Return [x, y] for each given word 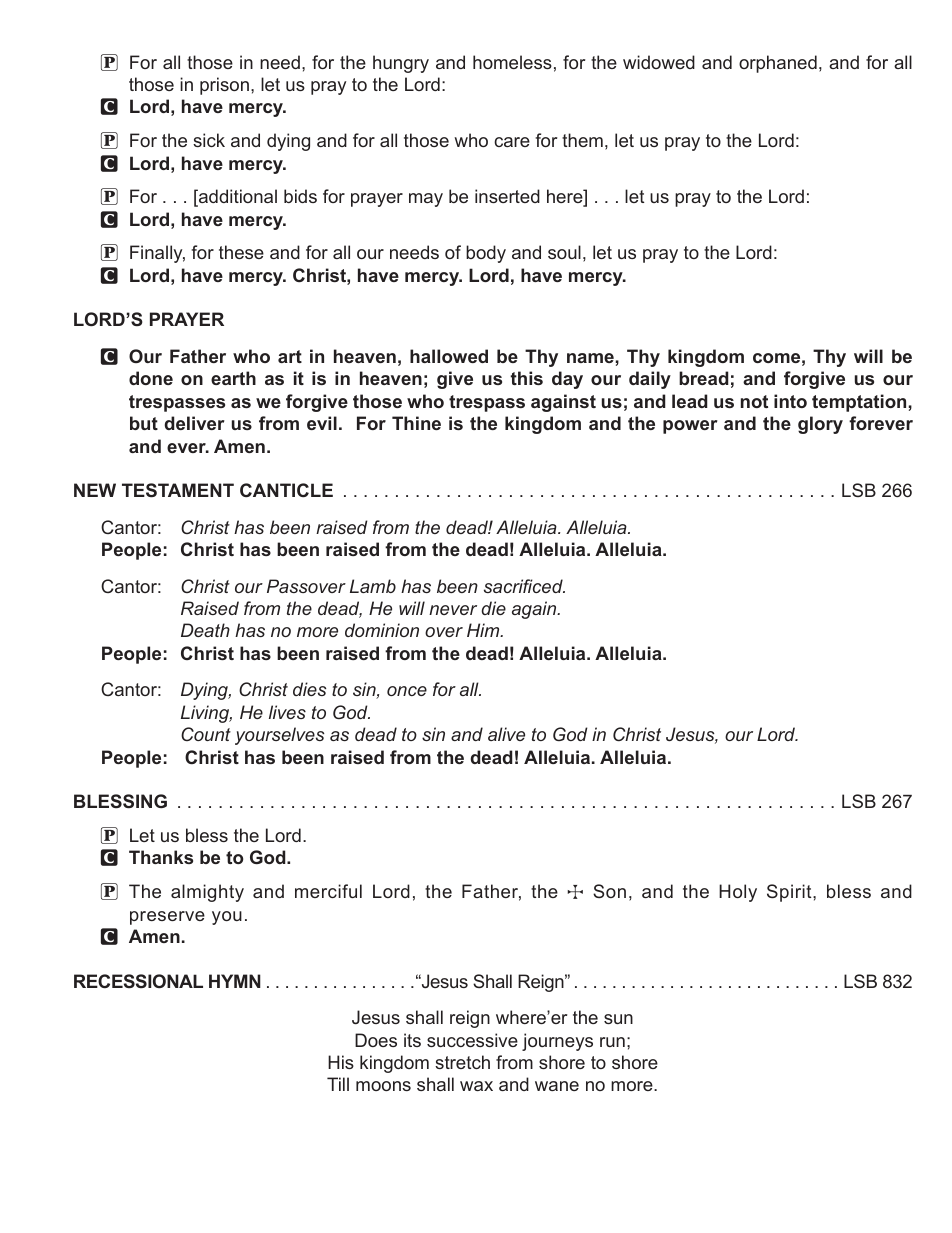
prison [224, 86]
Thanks [161, 857]
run [612, 1042]
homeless [512, 62]
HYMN [235, 981]
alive [506, 734]
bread [704, 378]
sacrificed [524, 586]
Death [205, 630]
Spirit [790, 893]
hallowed [449, 356]
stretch [462, 1062]
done [151, 378]
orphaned [778, 64]
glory [820, 425]
